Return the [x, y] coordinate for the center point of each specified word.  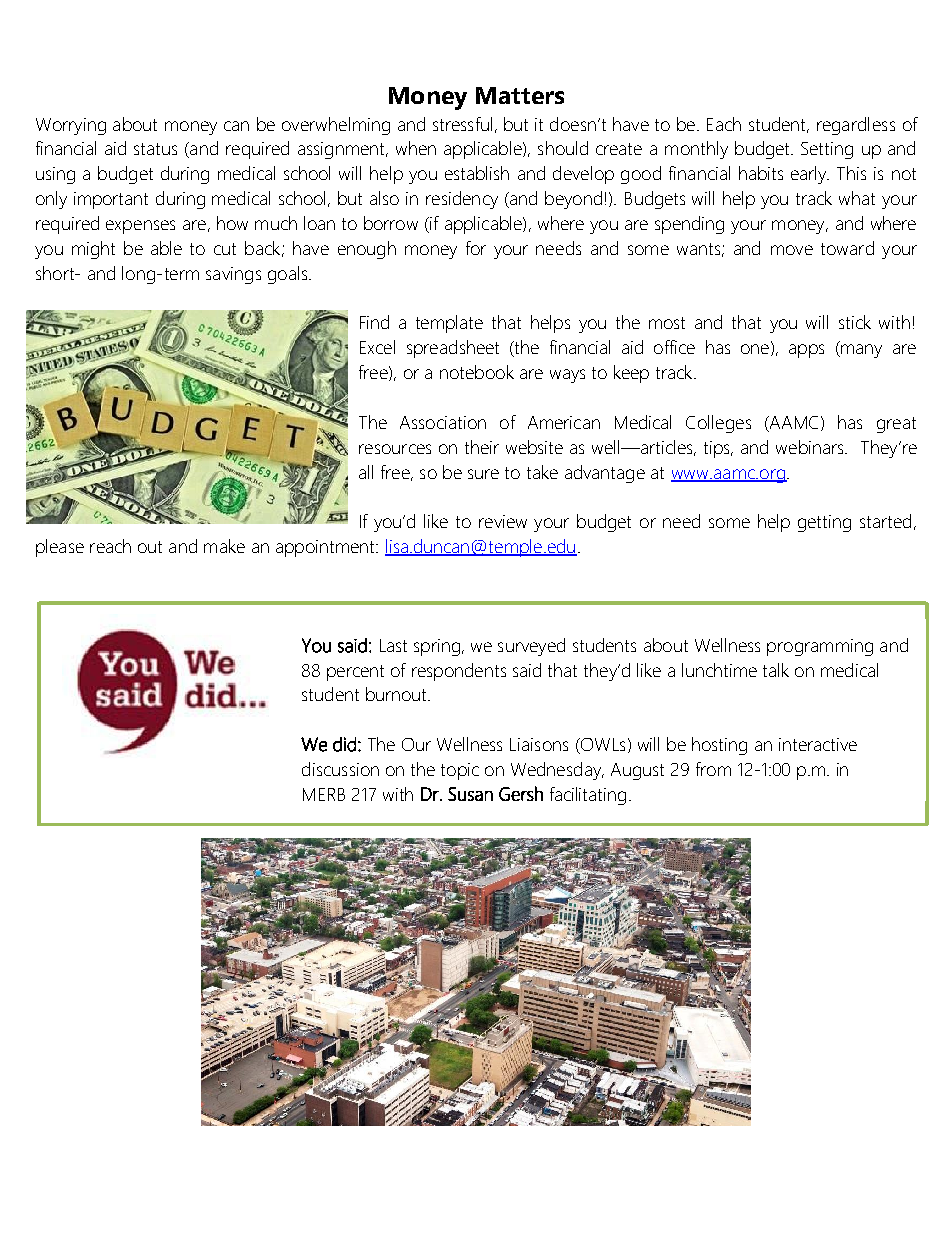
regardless [856, 126]
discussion [340, 769]
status [155, 149]
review [503, 521]
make [224, 546]
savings [233, 275]
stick [855, 322]
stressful [462, 124]
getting [824, 523]
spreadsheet [453, 349]
